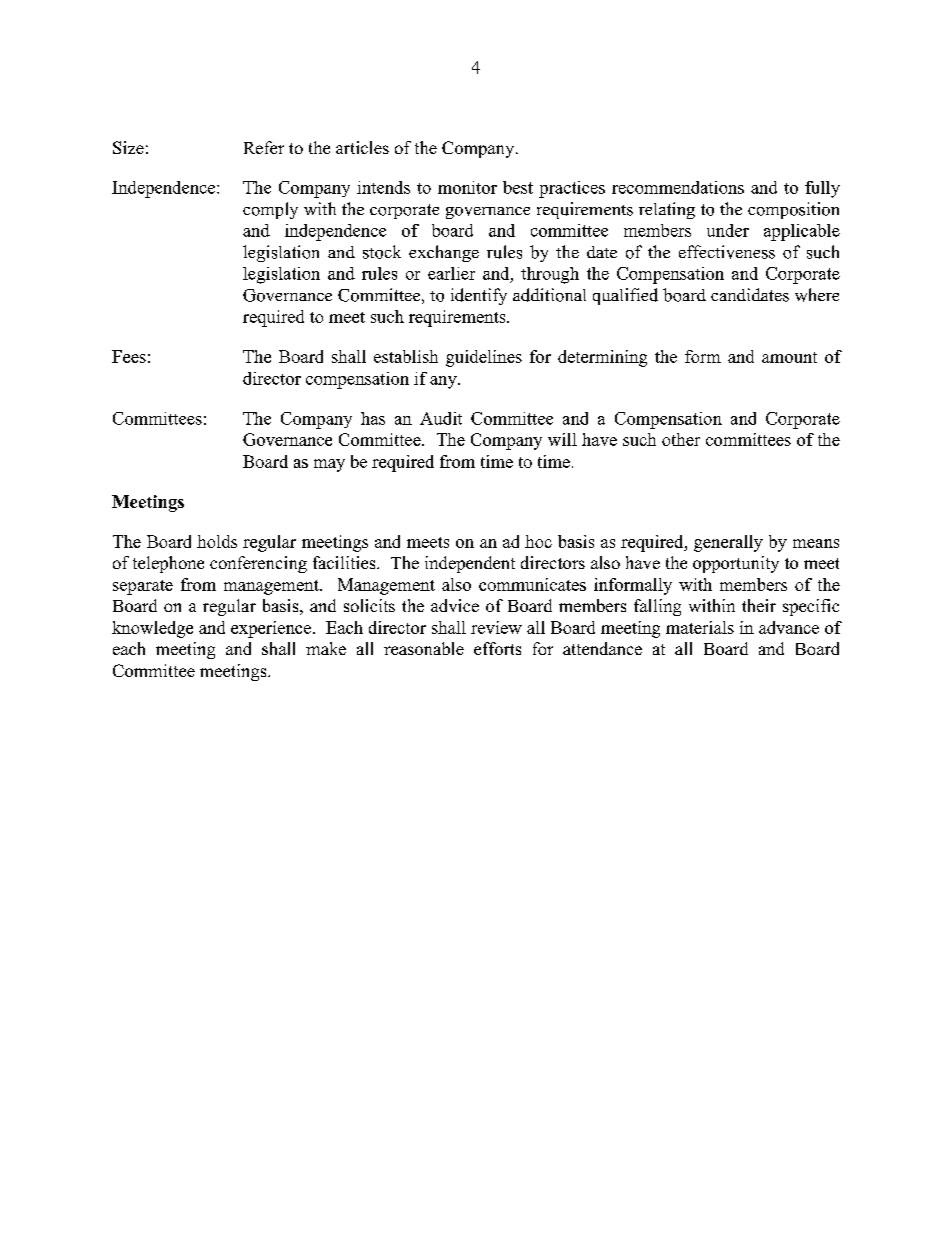 This screenshot has width=952, height=1233. What do you see at coordinates (451, 273) in the screenshot?
I see `earlier` at bounding box center [451, 273].
